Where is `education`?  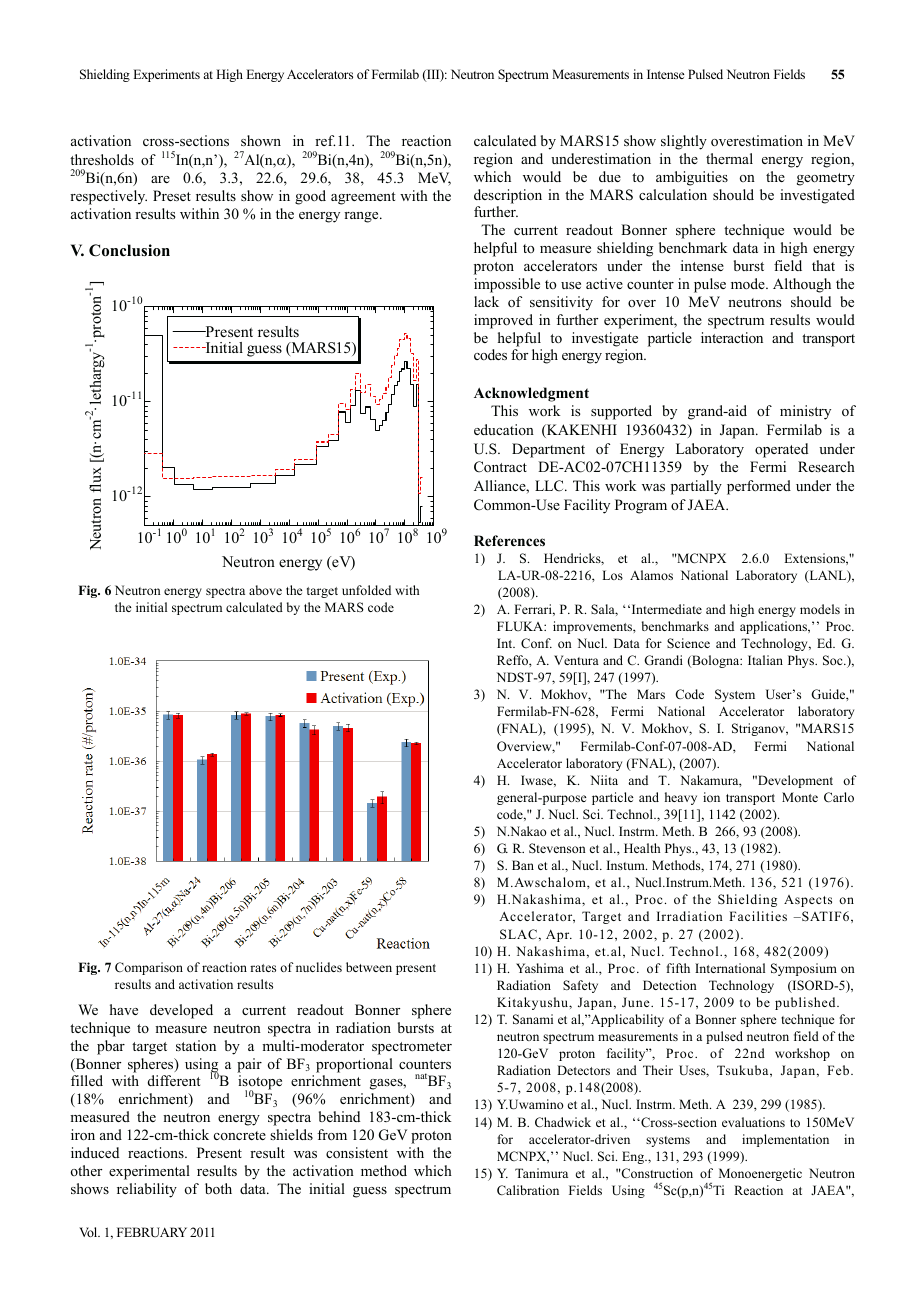 education is located at coordinates (504, 429).
